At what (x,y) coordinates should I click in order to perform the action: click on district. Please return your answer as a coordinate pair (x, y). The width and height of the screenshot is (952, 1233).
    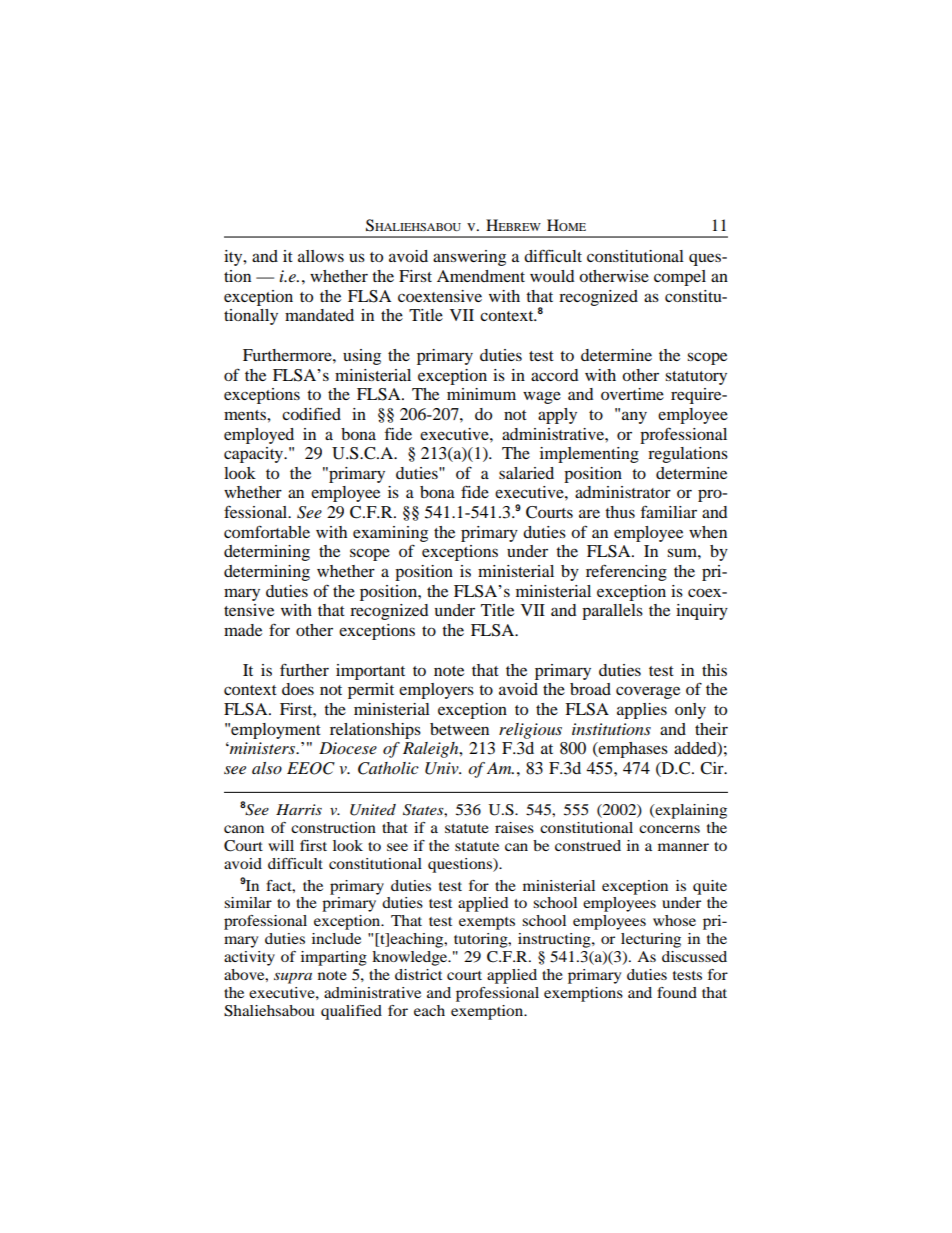
    Looking at the image, I should click on (418, 974).
